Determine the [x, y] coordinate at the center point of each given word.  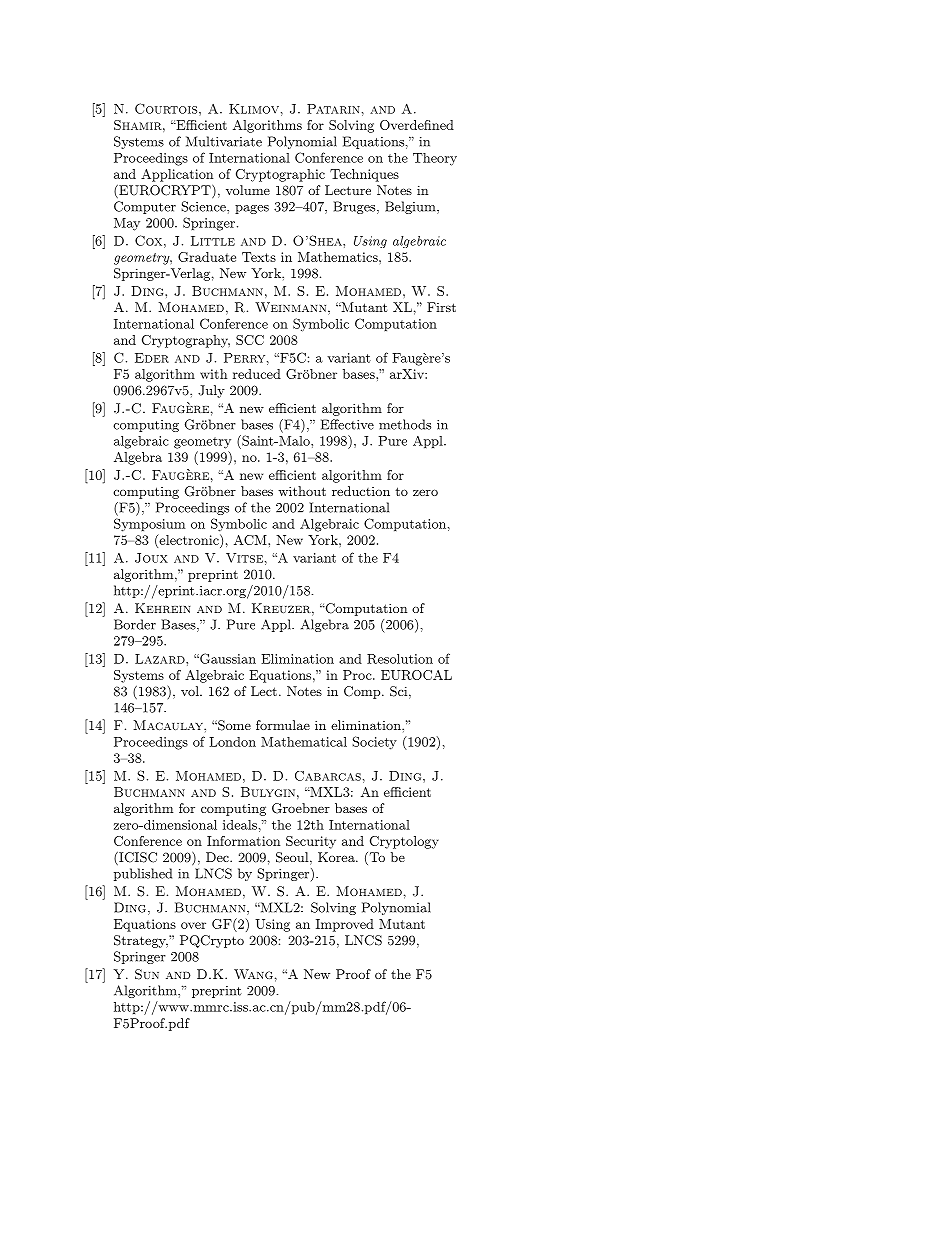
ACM [251, 540]
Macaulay [169, 725]
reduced [257, 374]
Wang [253, 974]
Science [204, 206]
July [211, 391]
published [143, 874]
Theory [435, 159]
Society [374, 743]
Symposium [149, 525]
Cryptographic [280, 175]
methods [405, 424]
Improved [345, 925]
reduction [361, 491]
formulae [283, 725]
